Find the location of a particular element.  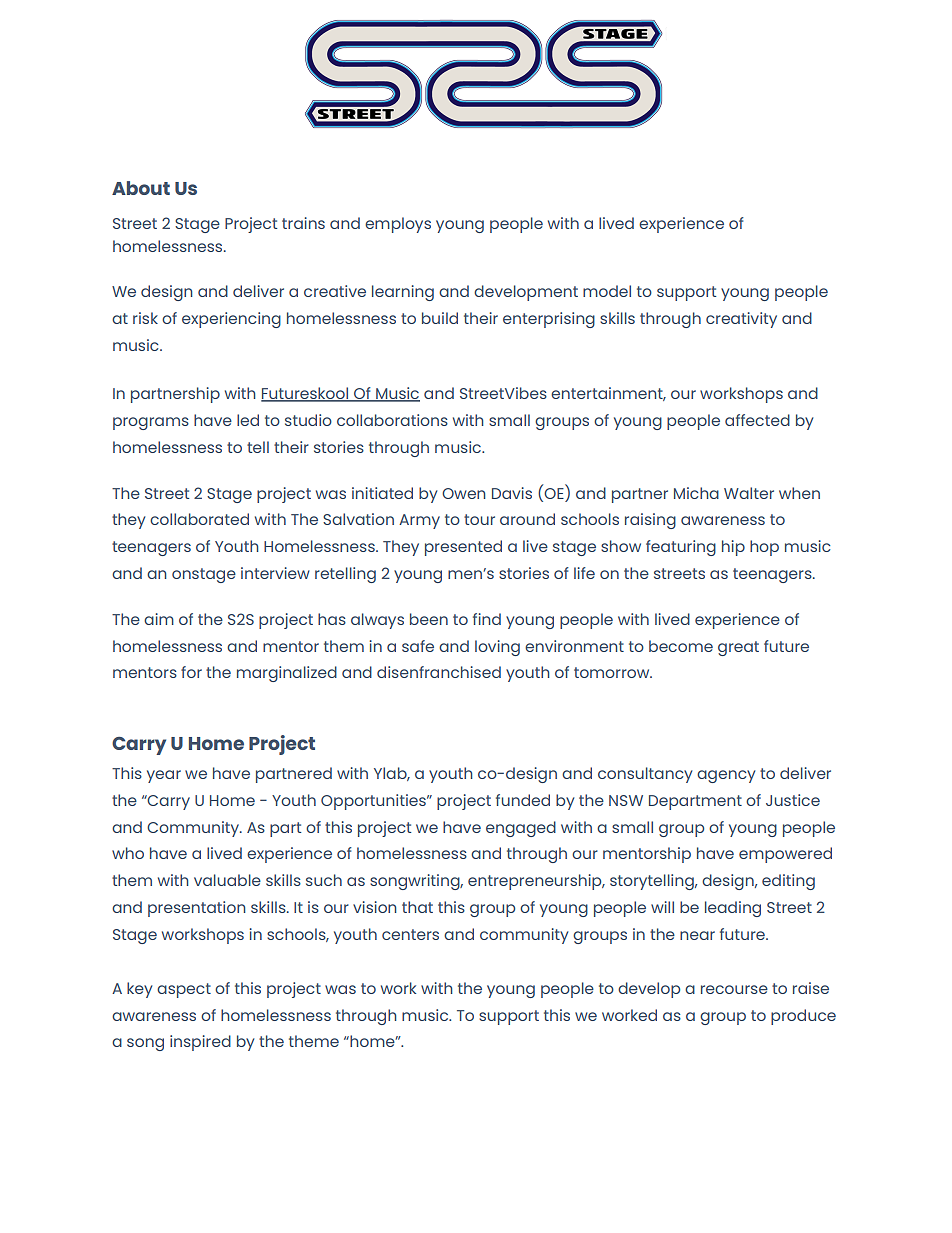

aim is located at coordinates (159, 619).
